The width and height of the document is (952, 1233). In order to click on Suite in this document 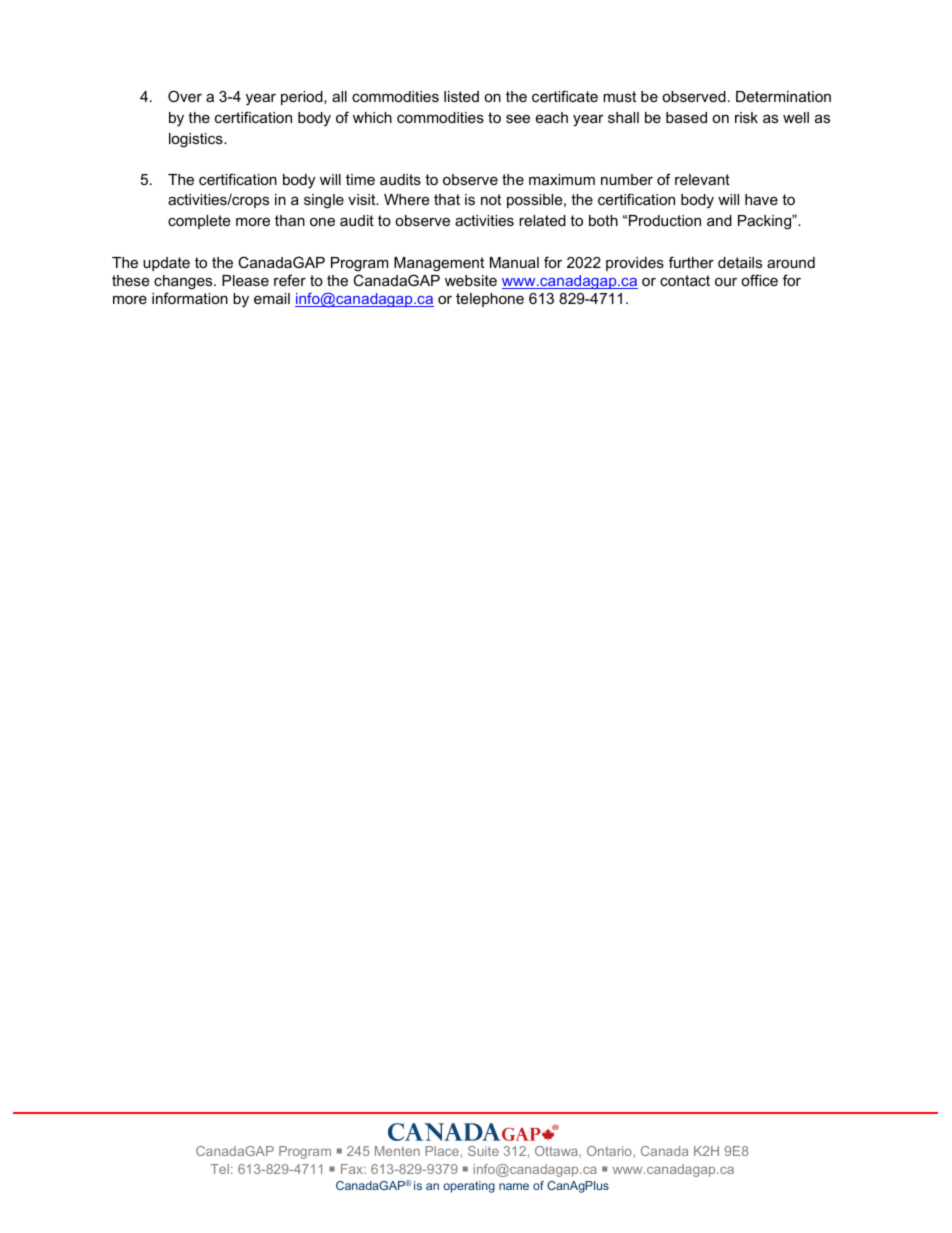, I will do `click(483, 1151)`.
